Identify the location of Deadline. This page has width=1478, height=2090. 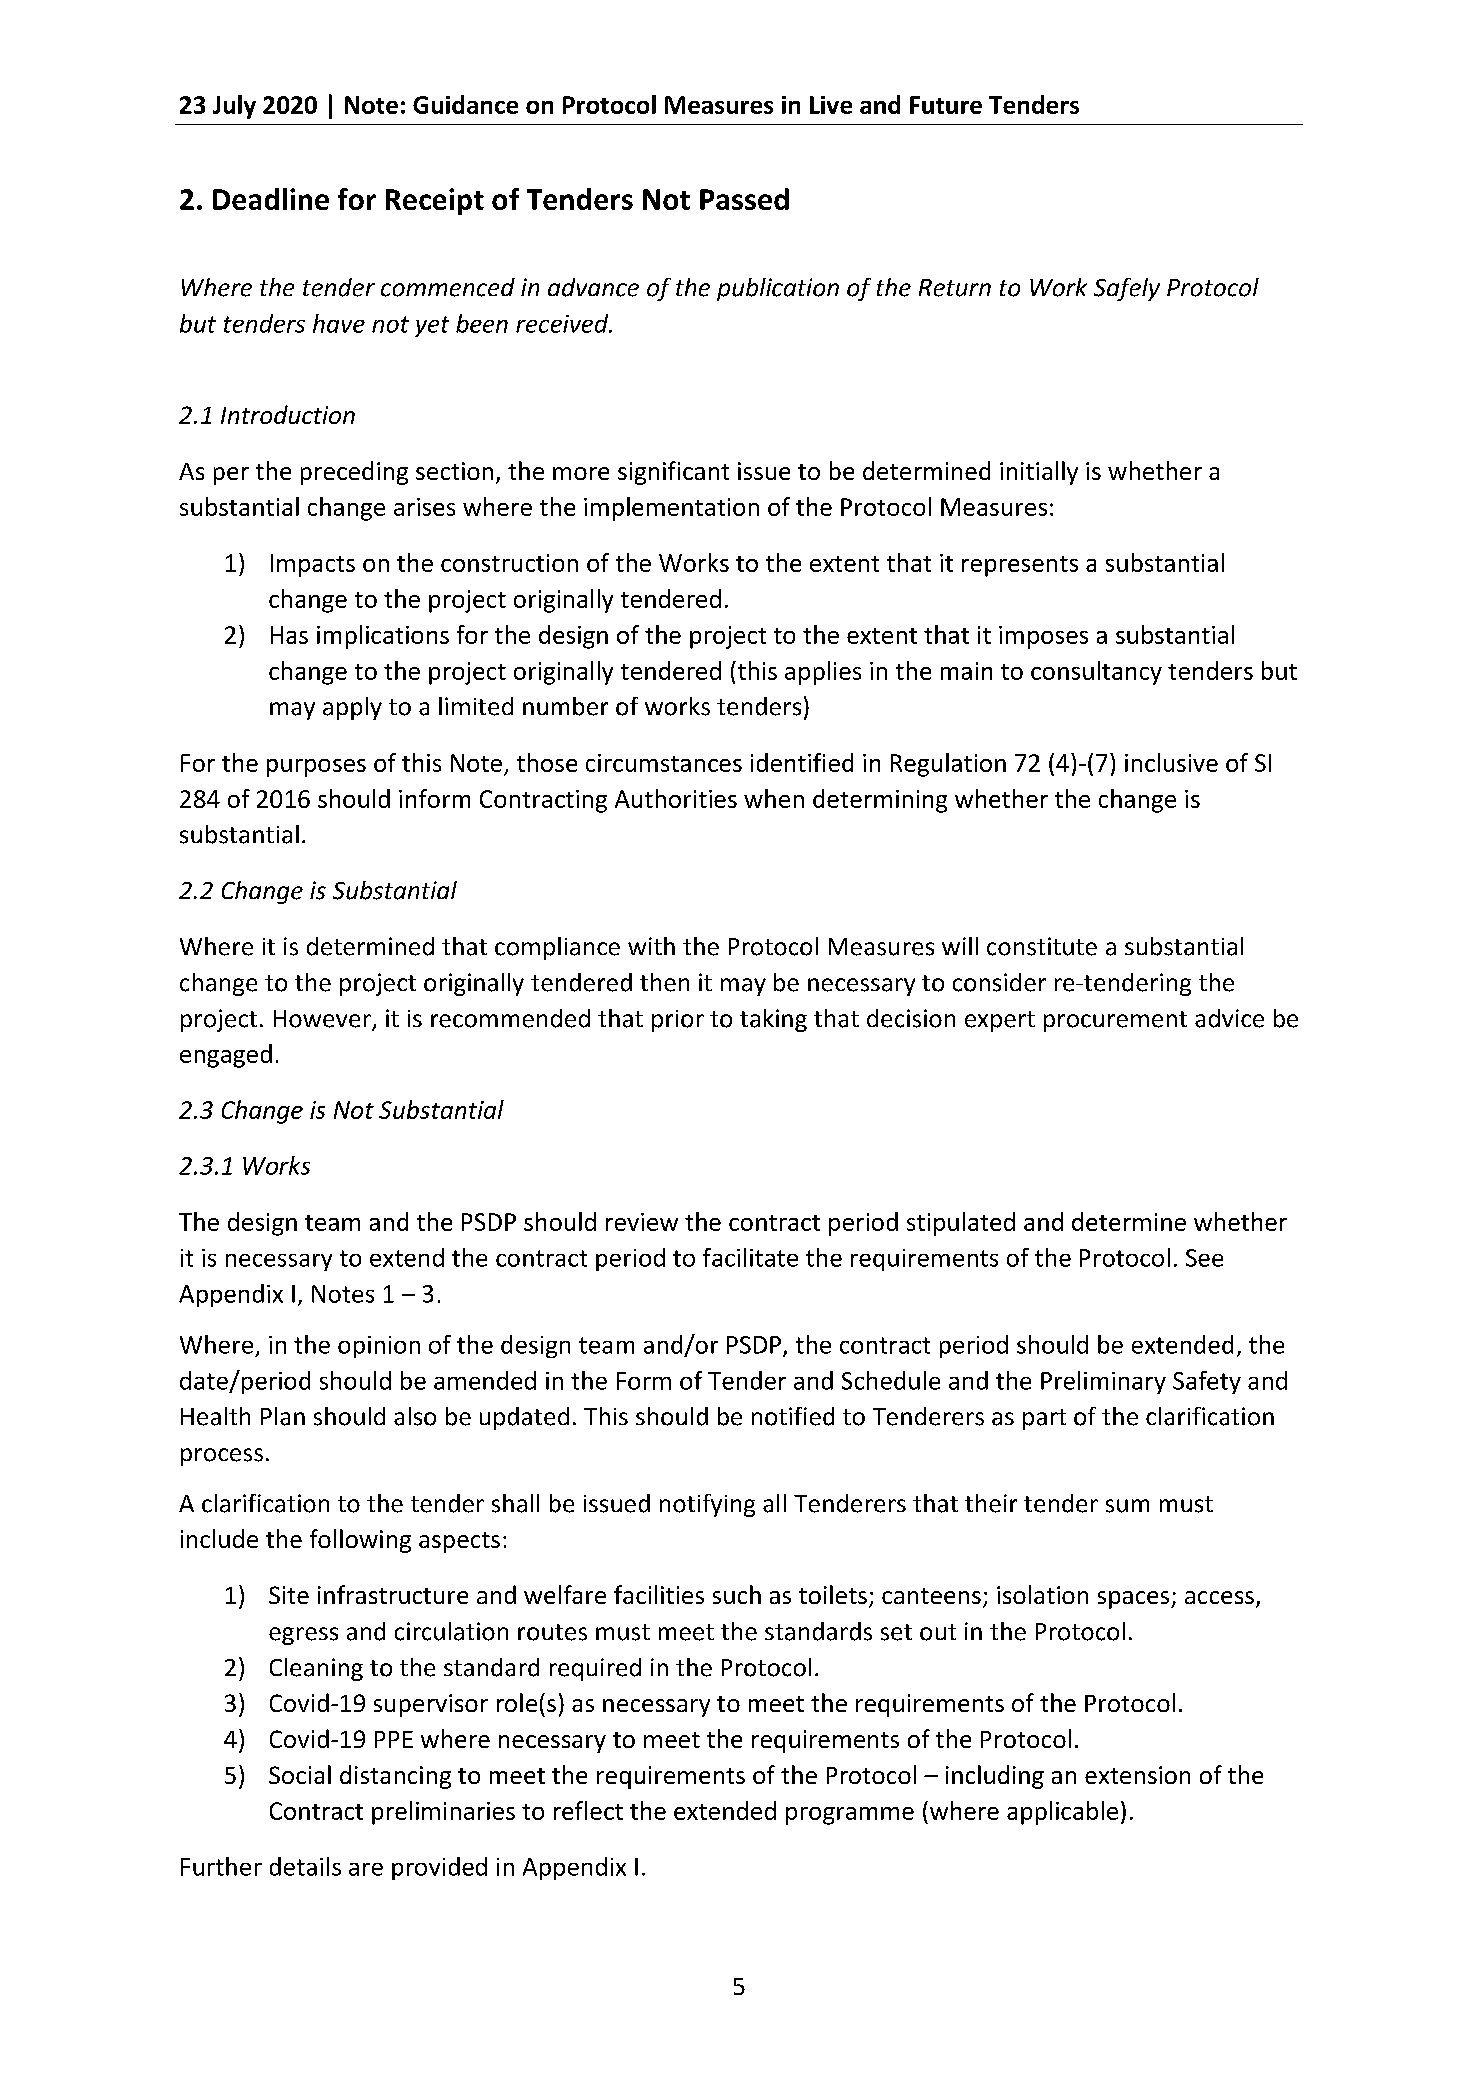
(271, 199).
